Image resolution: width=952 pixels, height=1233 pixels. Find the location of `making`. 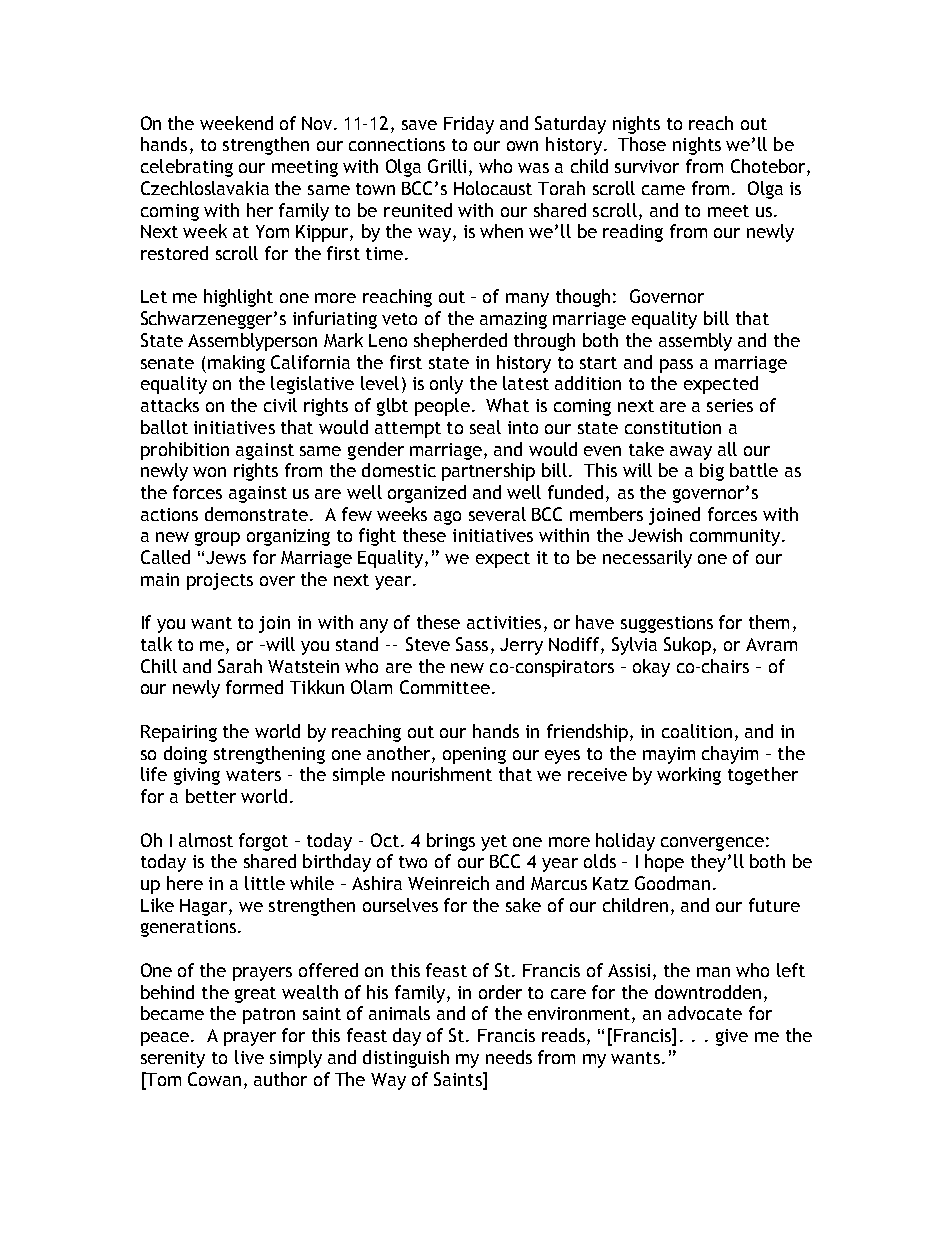

making is located at coordinates (236, 364).
